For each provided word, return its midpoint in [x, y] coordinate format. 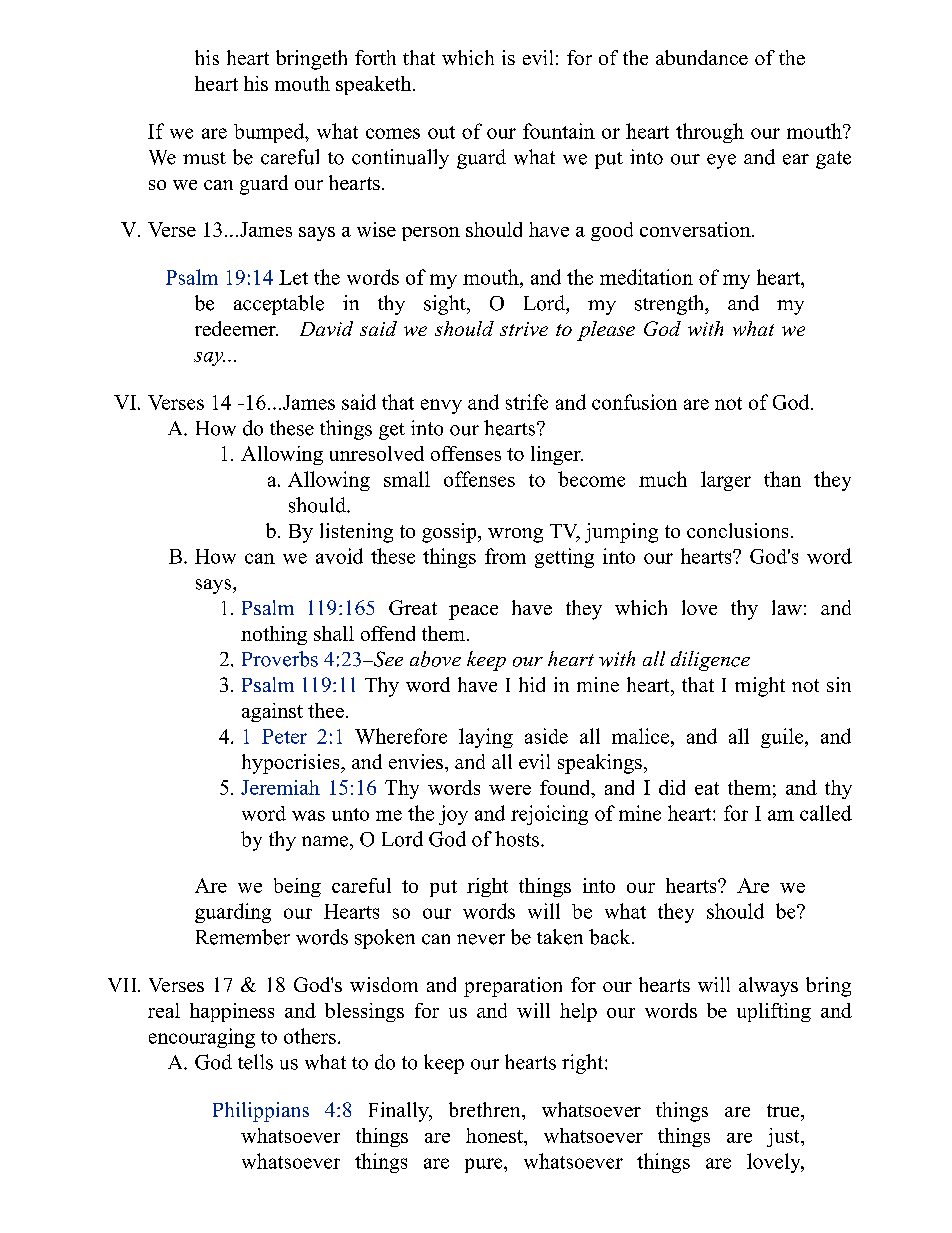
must [204, 158]
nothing [274, 635]
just [784, 1137]
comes [393, 133]
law [787, 607]
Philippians [261, 1112]
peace [473, 612]
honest [495, 1135]
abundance [702, 57]
